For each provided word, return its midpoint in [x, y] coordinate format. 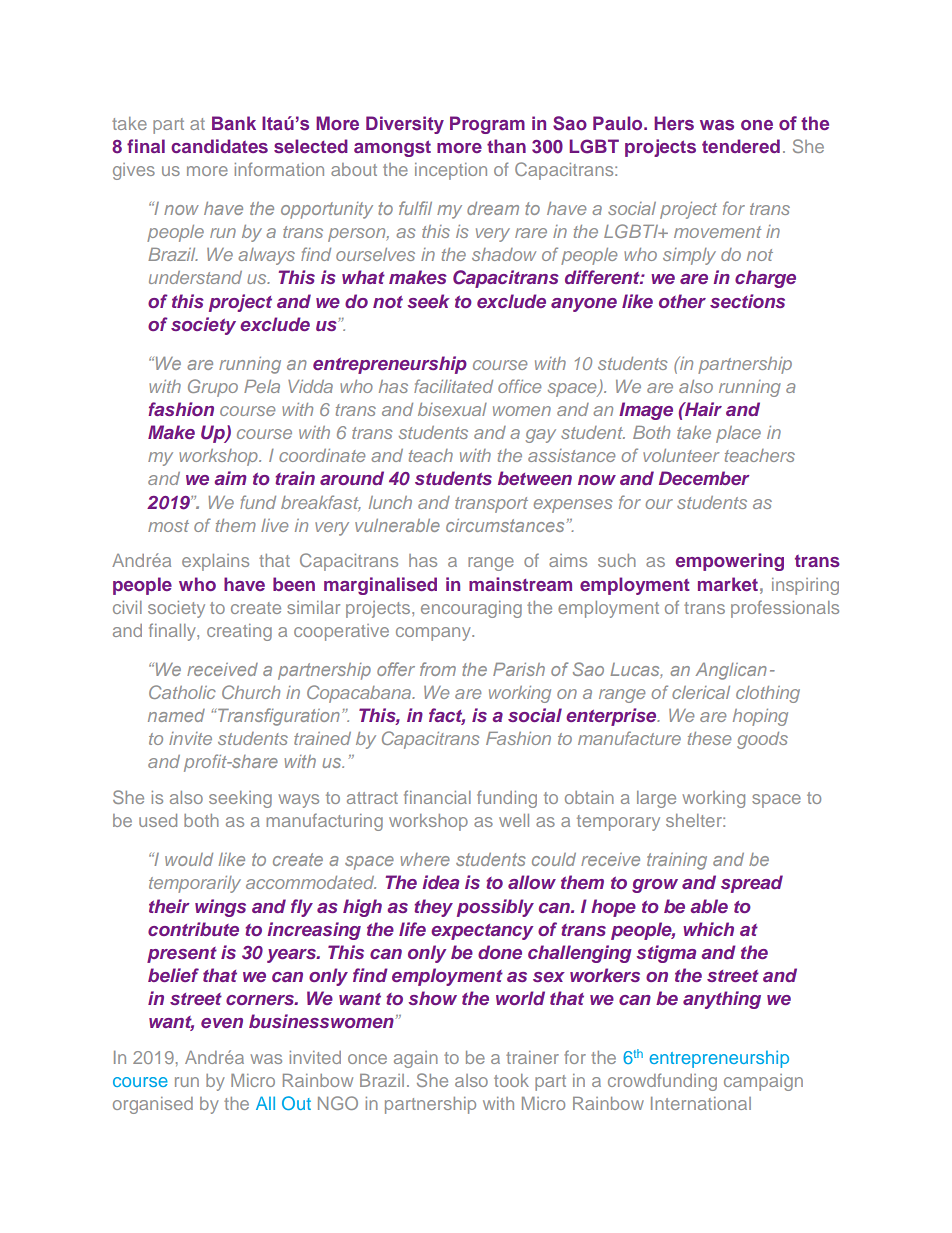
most [168, 526]
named [176, 715]
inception [451, 171]
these [709, 738]
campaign [763, 1082]
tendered [741, 146]
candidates [219, 146]
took [511, 1080]
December [704, 478]
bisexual [452, 409]
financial [437, 797]
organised [153, 1105]
